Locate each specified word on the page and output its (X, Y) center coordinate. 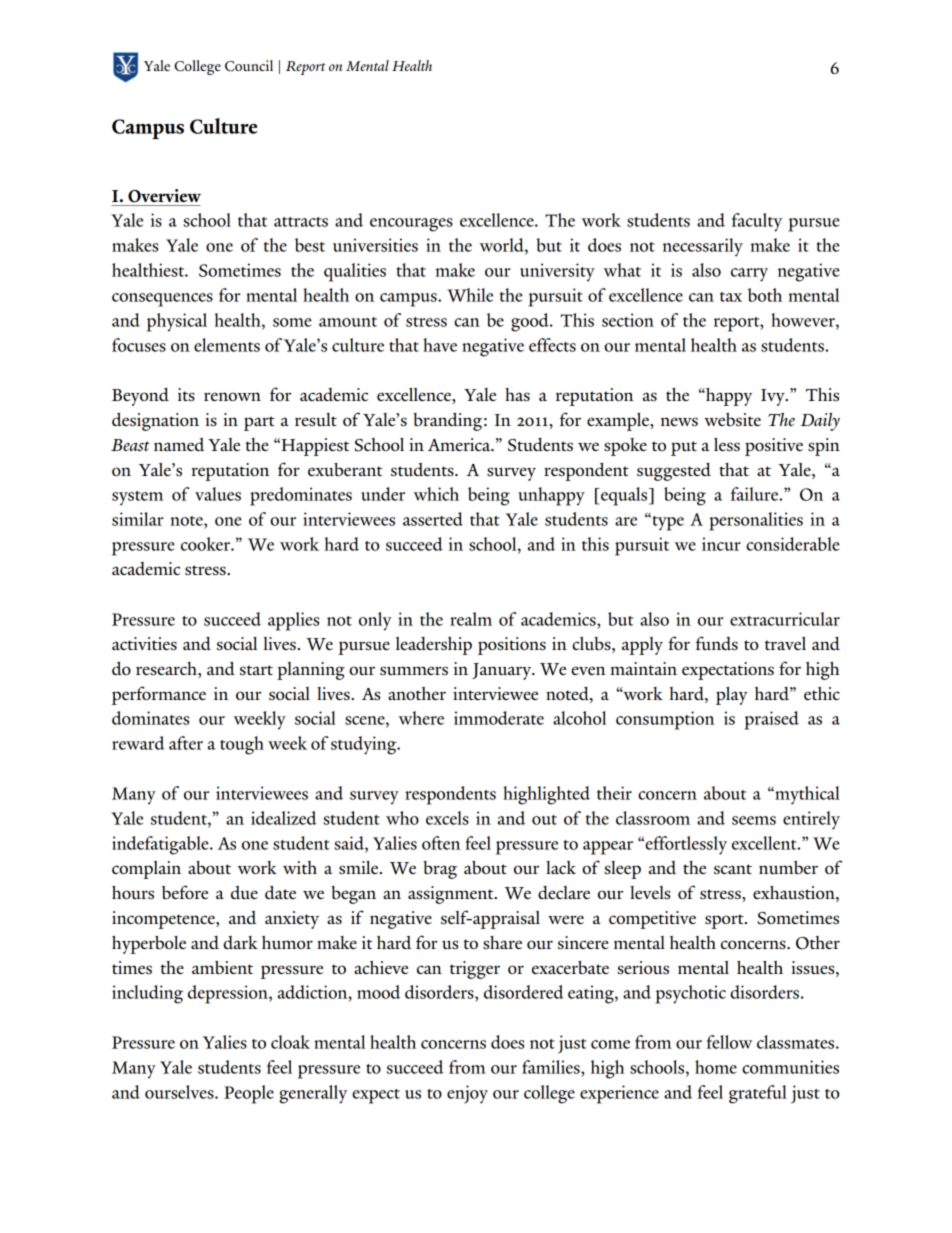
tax (731, 297)
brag (440, 870)
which (436, 494)
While (470, 295)
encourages (411, 225)
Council (249, 66)
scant (733, 869)
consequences (162, 300)
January (503, 671)
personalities (756, 521)
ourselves (180, 1092)
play (732, 696)
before (185, 892)
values (218, 494)
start (256, 670)
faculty (757, 222)
